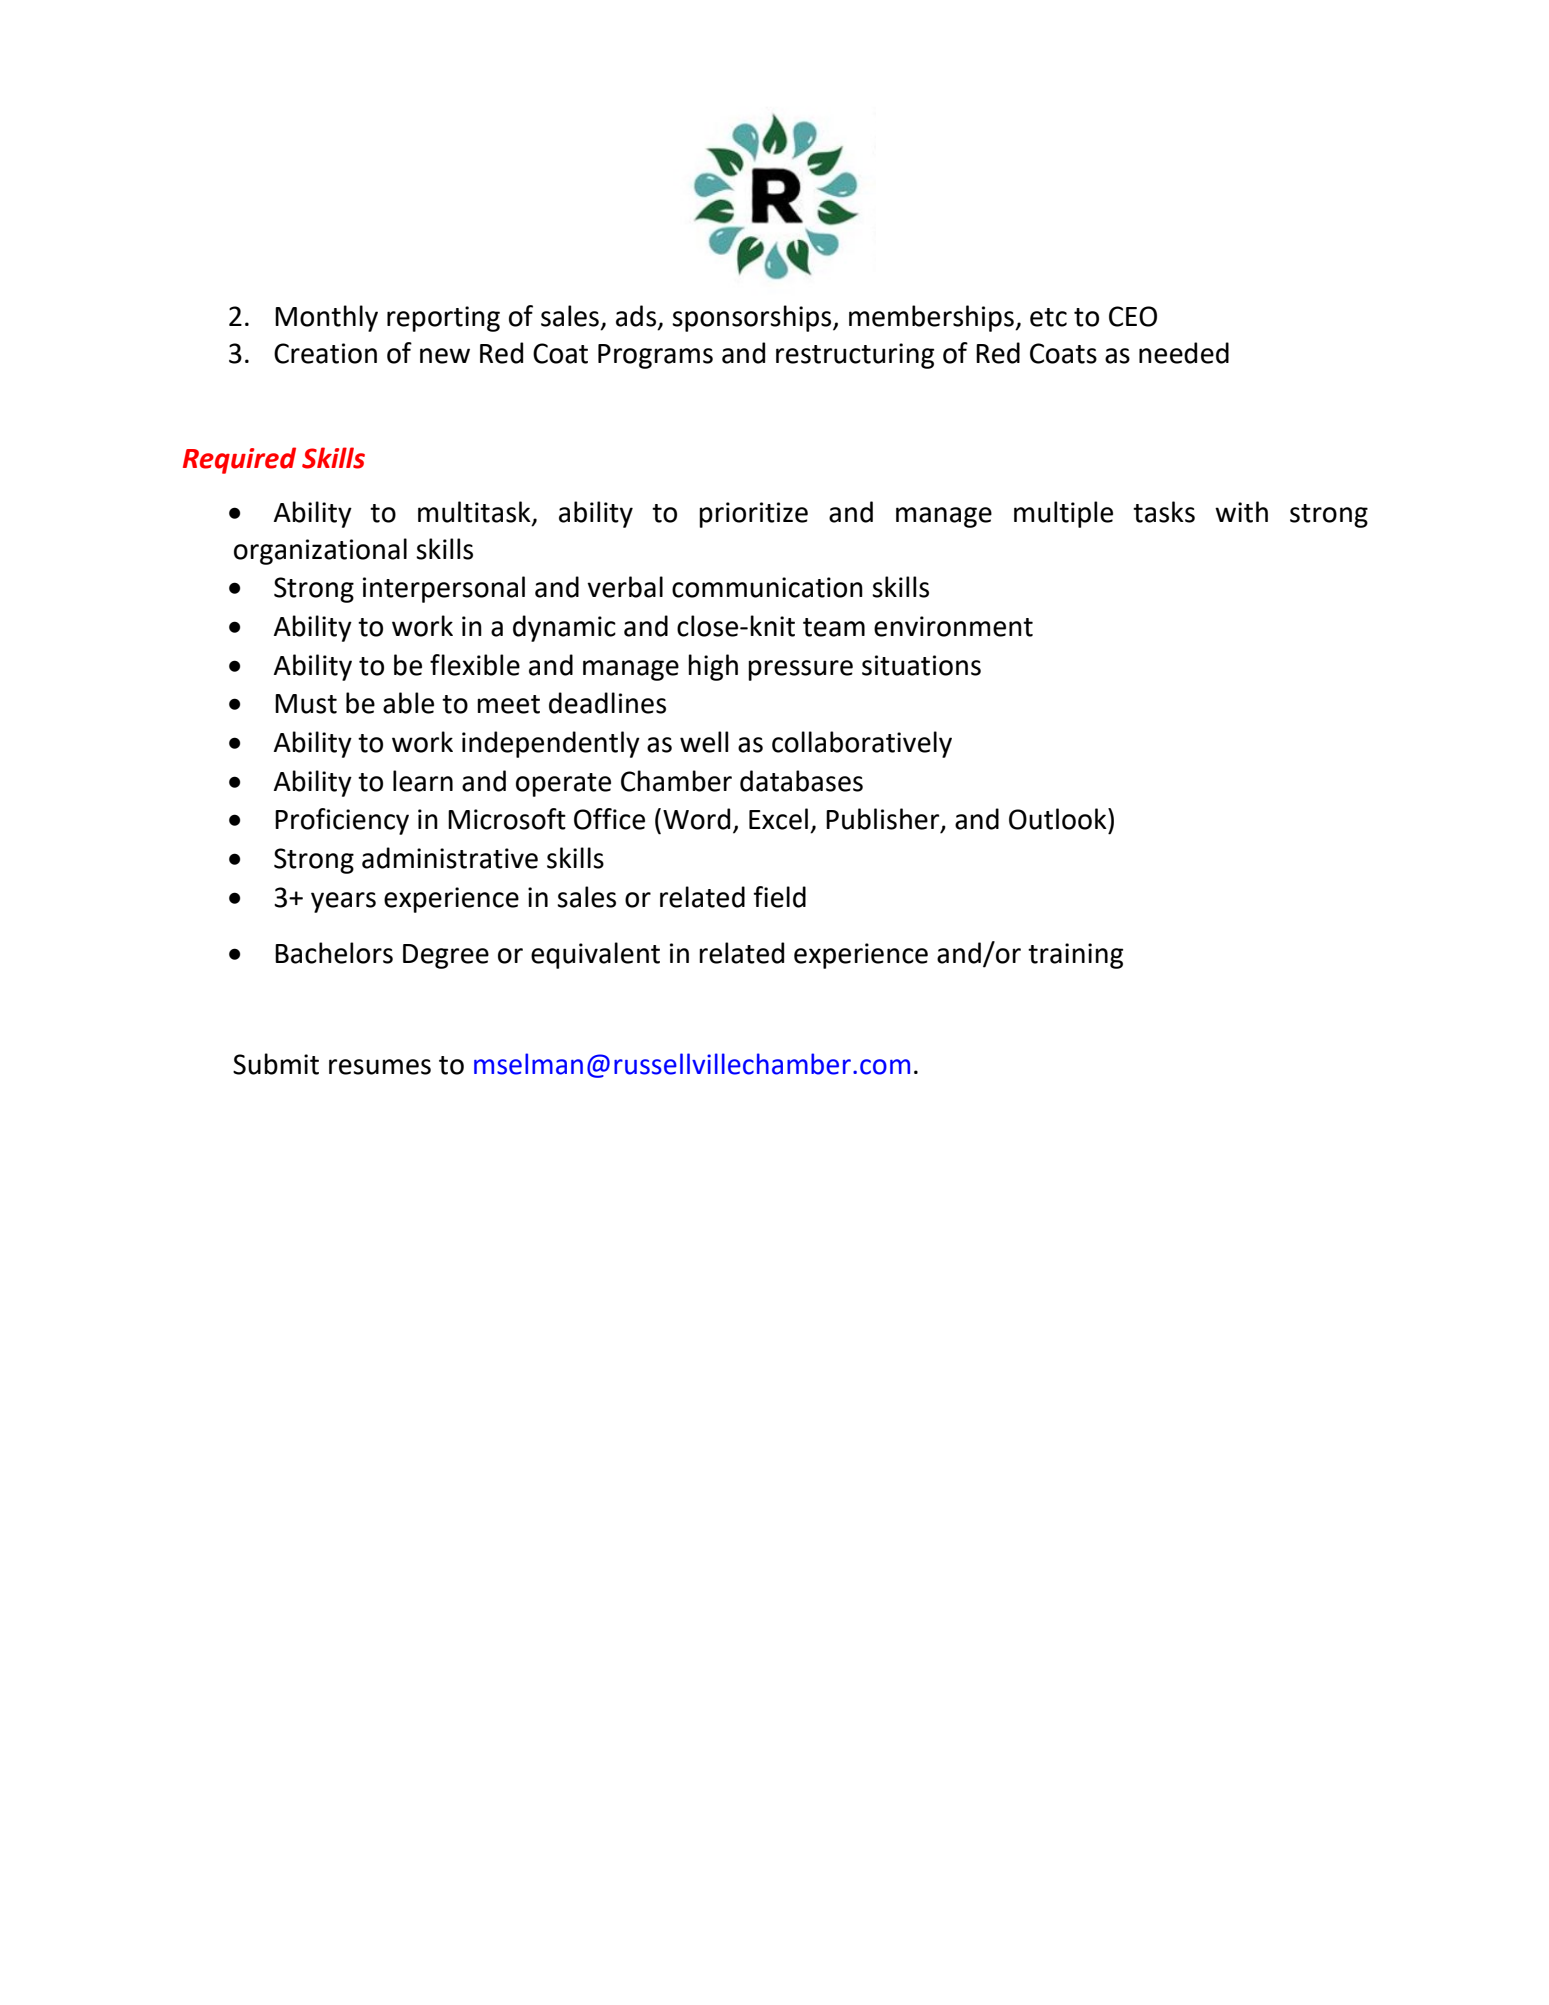  I want to click on situations, so click(921, 665).
